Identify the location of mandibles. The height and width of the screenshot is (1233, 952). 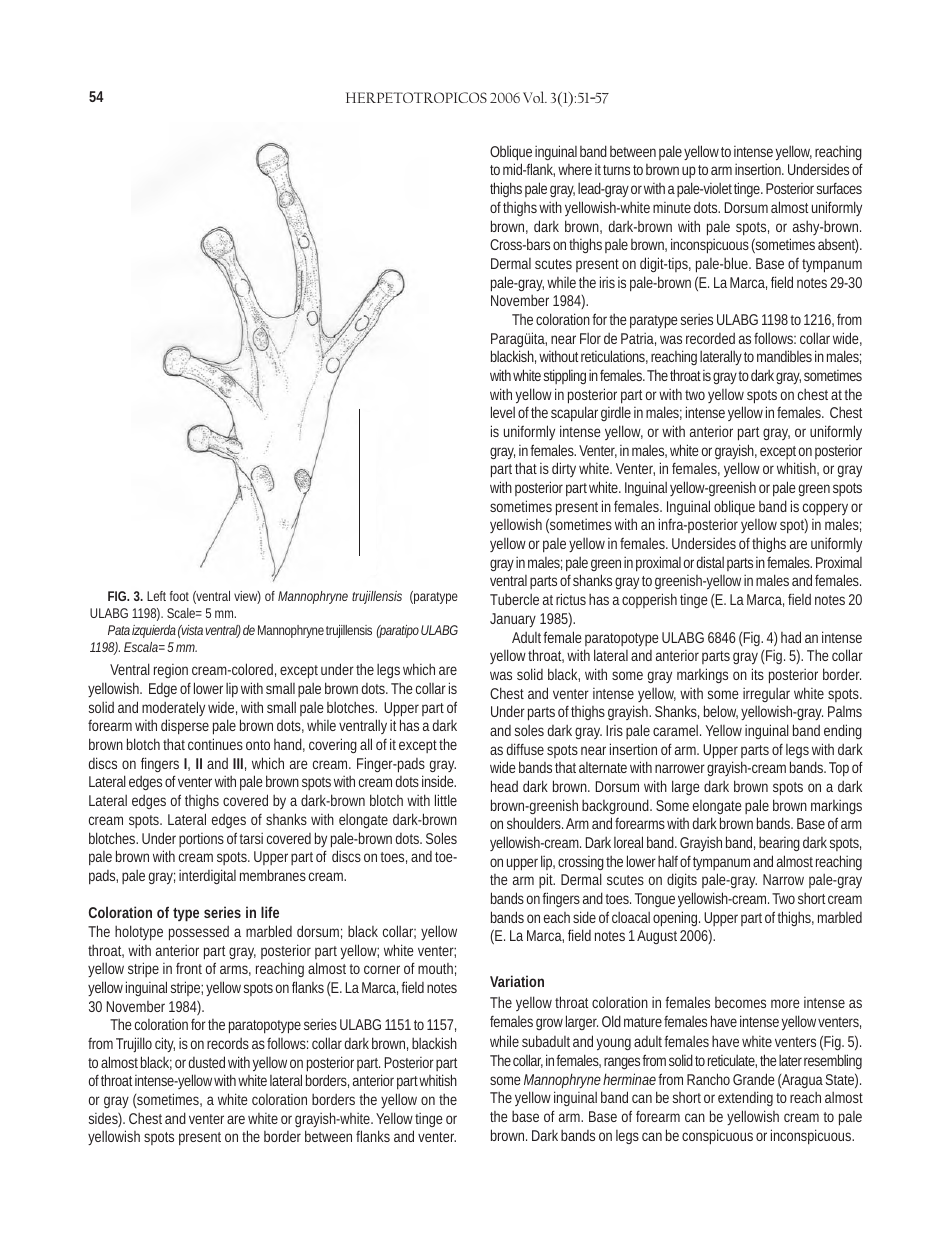
(784, 356).
